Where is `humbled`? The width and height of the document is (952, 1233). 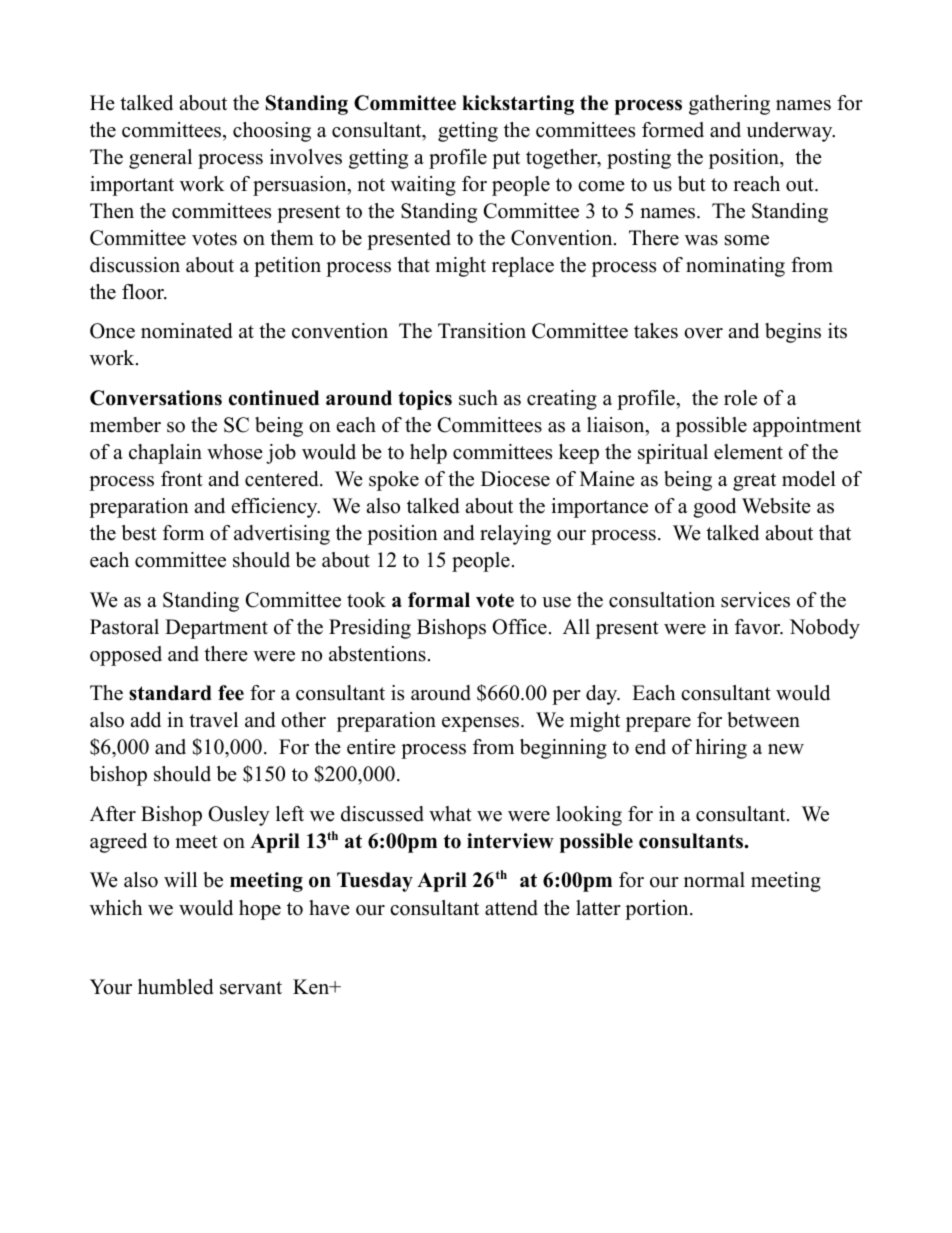
humbled is located at coordinates (175, 987).
